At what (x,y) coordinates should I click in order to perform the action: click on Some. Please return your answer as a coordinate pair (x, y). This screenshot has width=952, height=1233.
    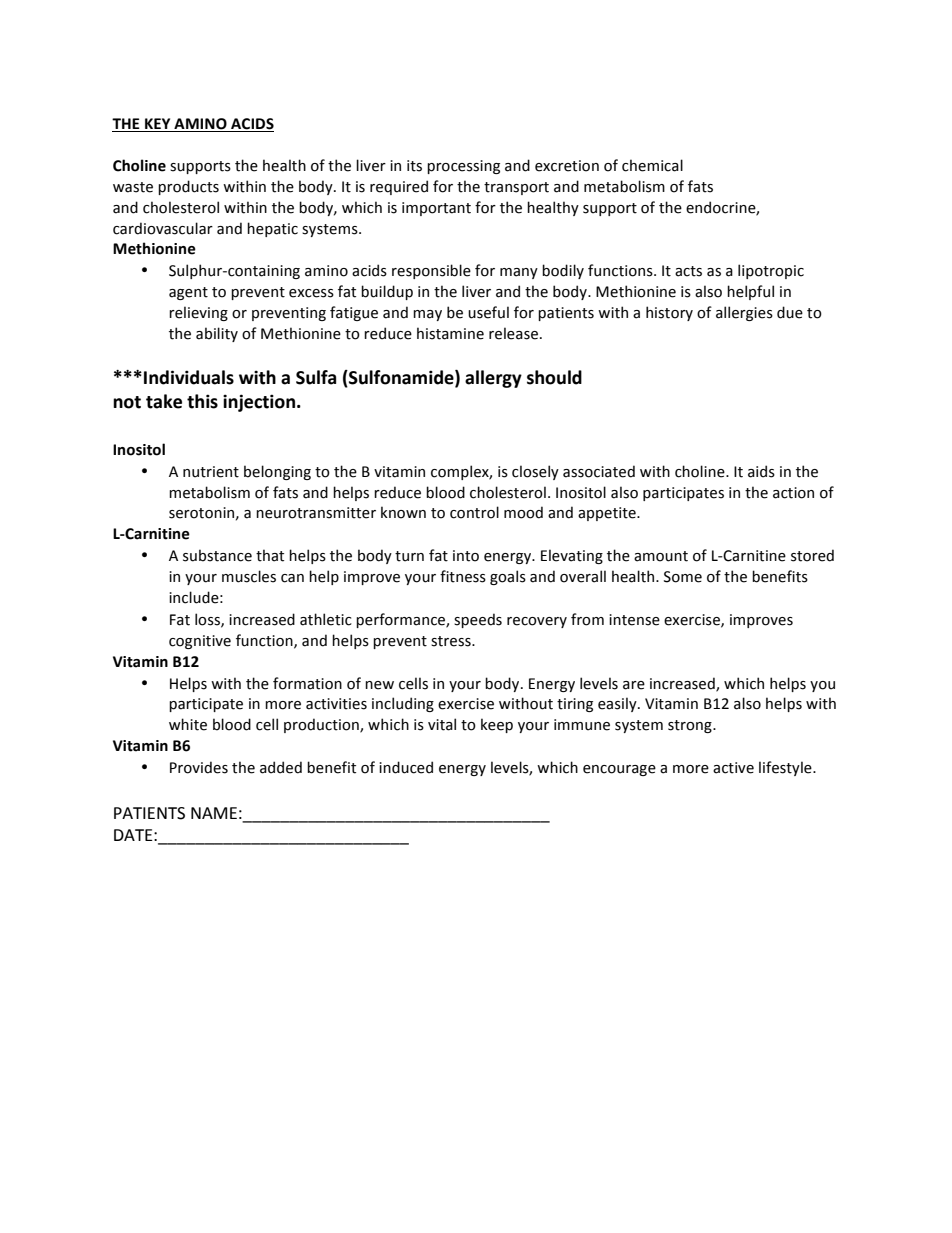
    Looking at the image, I should click on (683, 577).
